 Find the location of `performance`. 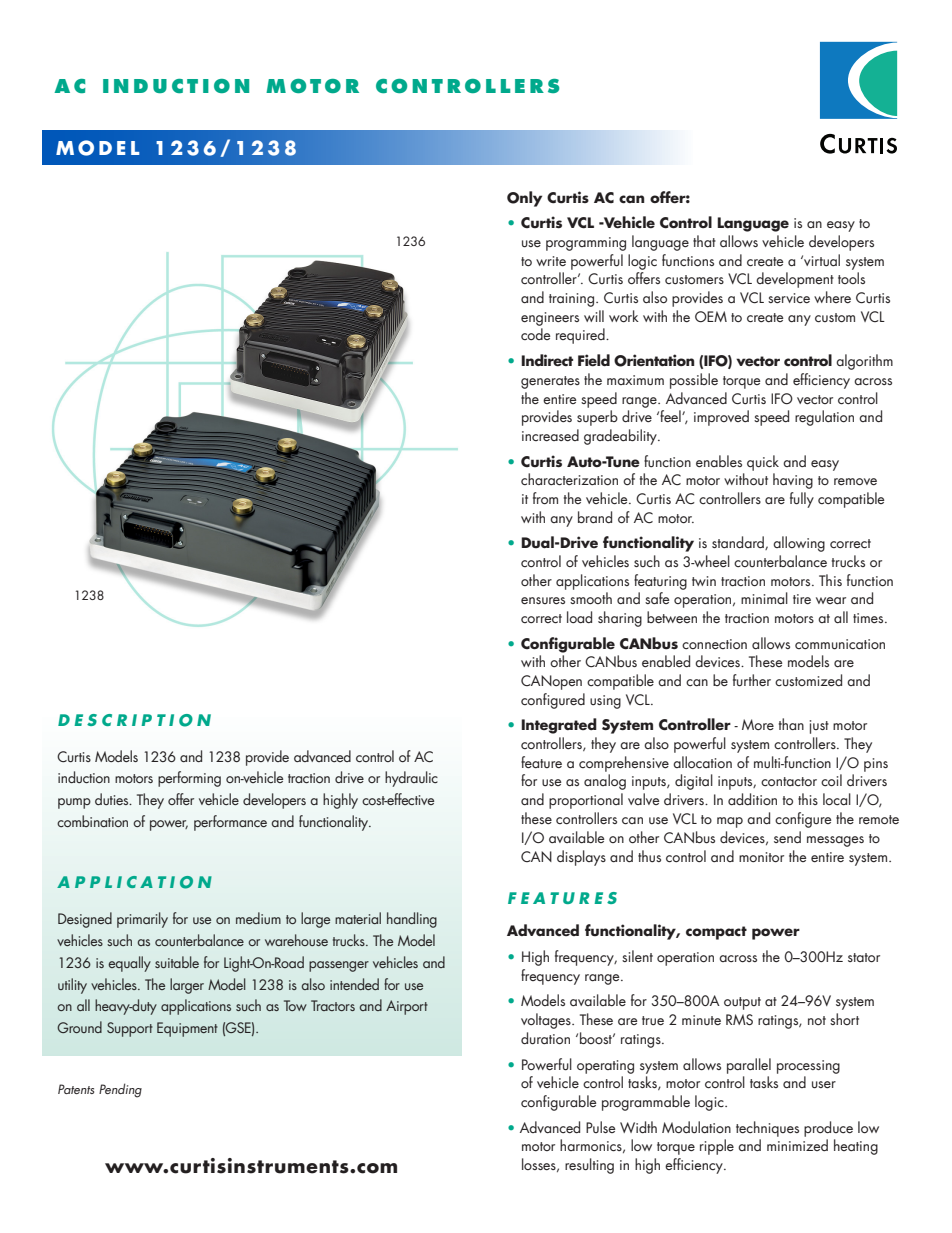

performance is located at coordinates (230, 823).
